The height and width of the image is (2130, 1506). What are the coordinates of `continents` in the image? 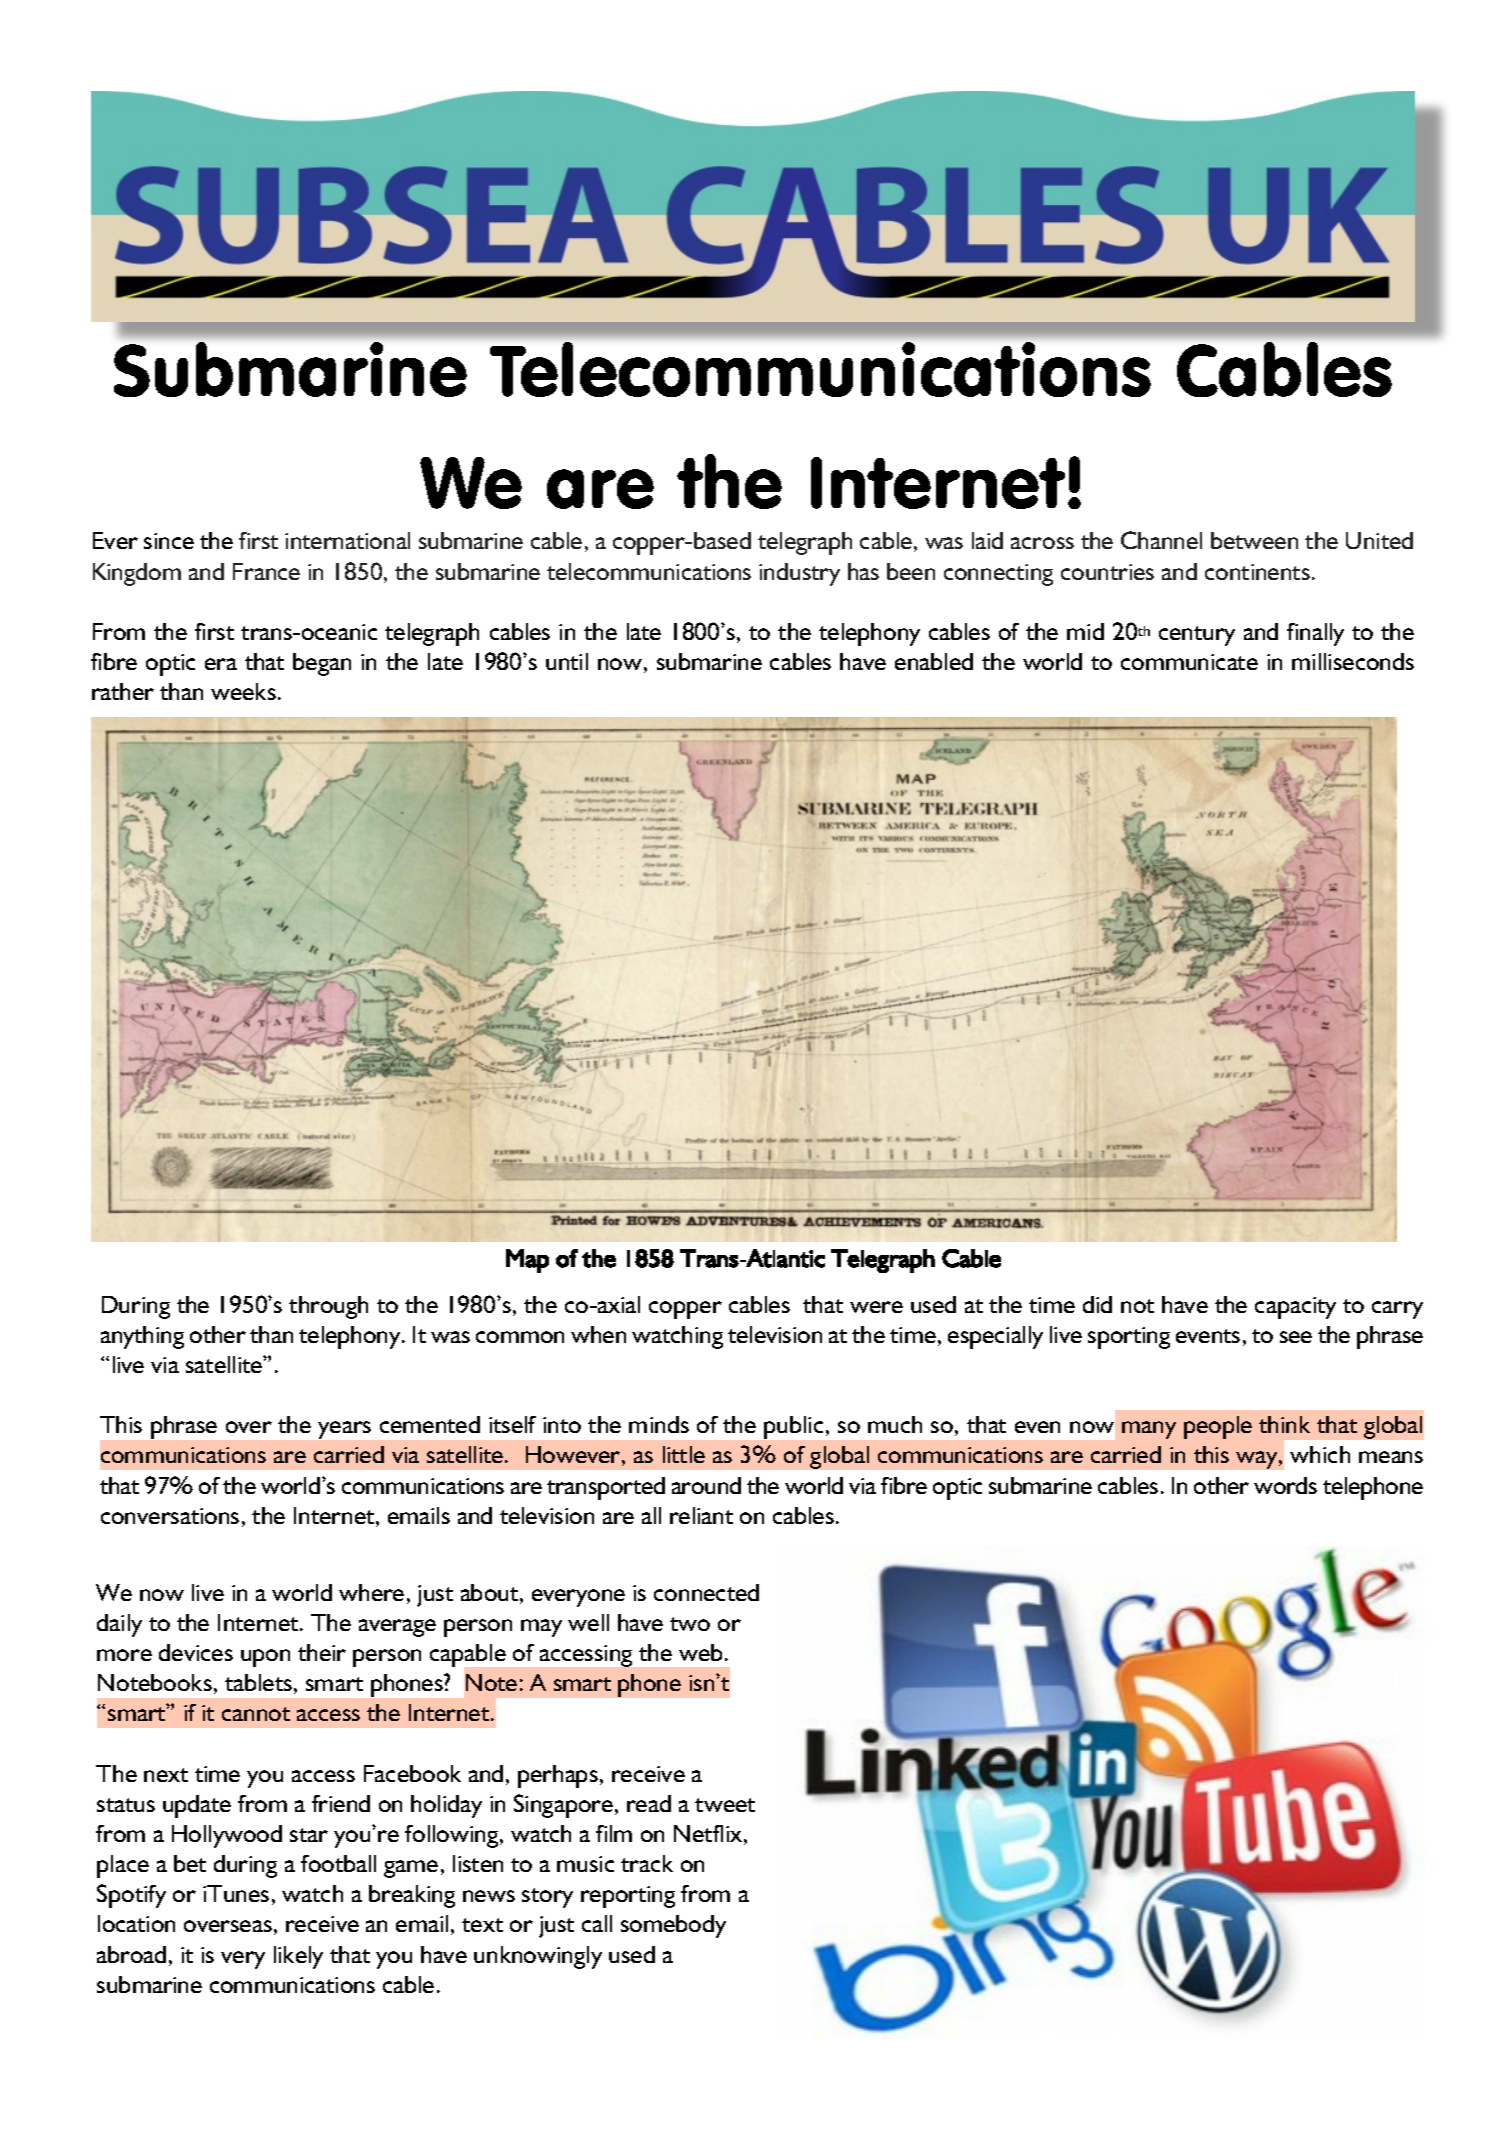 It's located at (1257, 572).
